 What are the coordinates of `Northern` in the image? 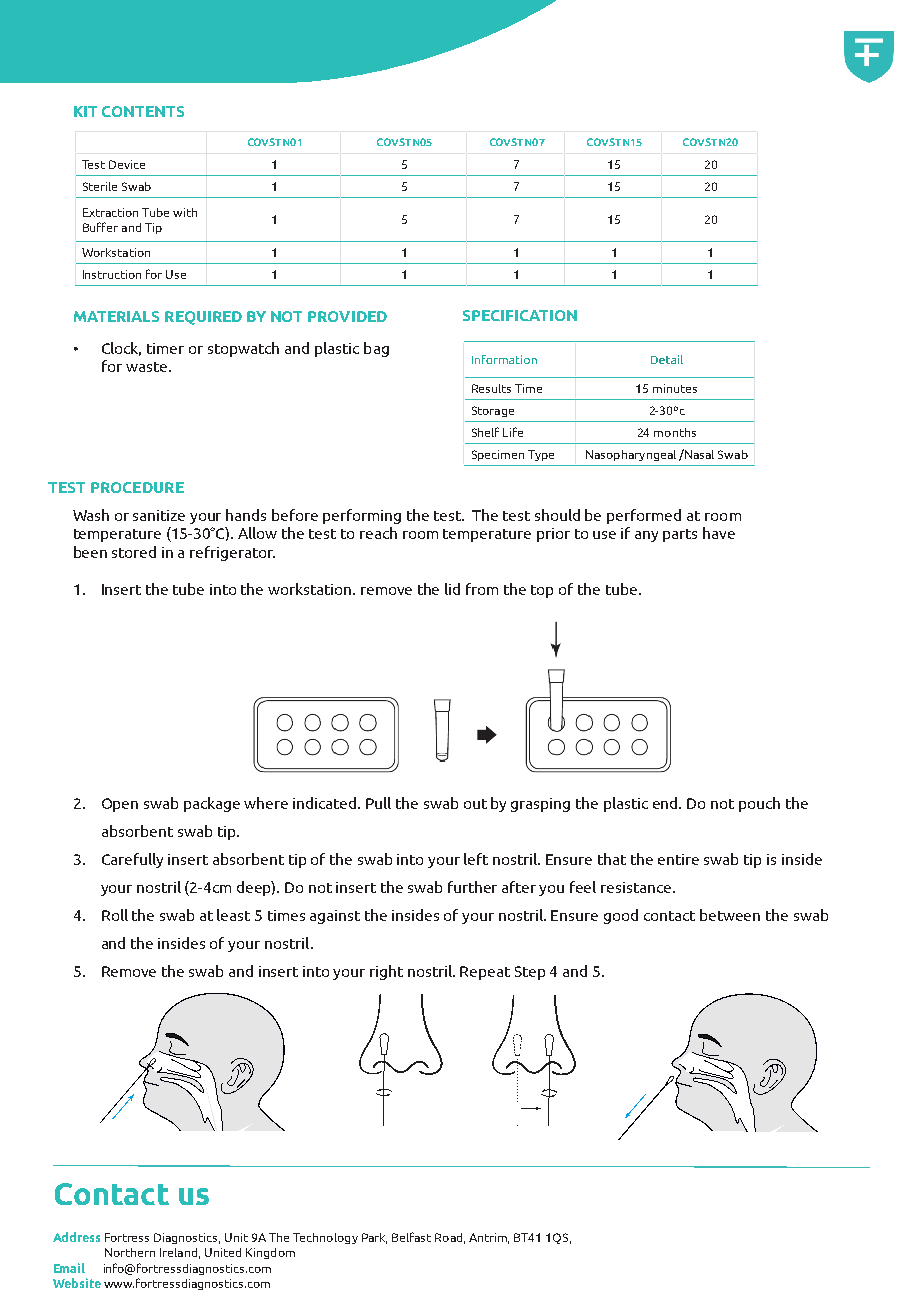 It's located at (130, 1252).
